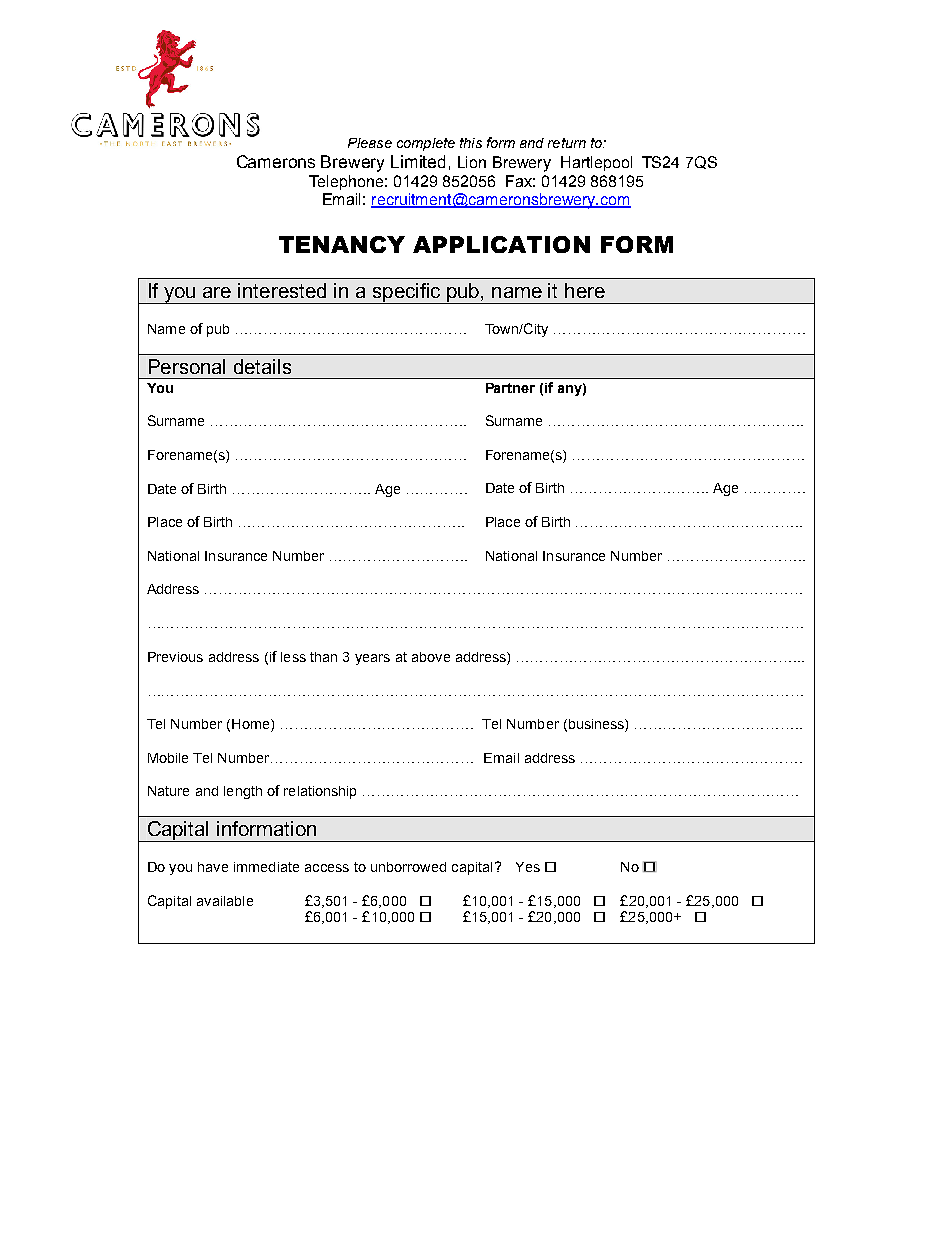 The width and height of the page is (952, 1233). What do you see at coordinates (372, 659) in the page?
I see `years` at bounding box center [372, 659].
